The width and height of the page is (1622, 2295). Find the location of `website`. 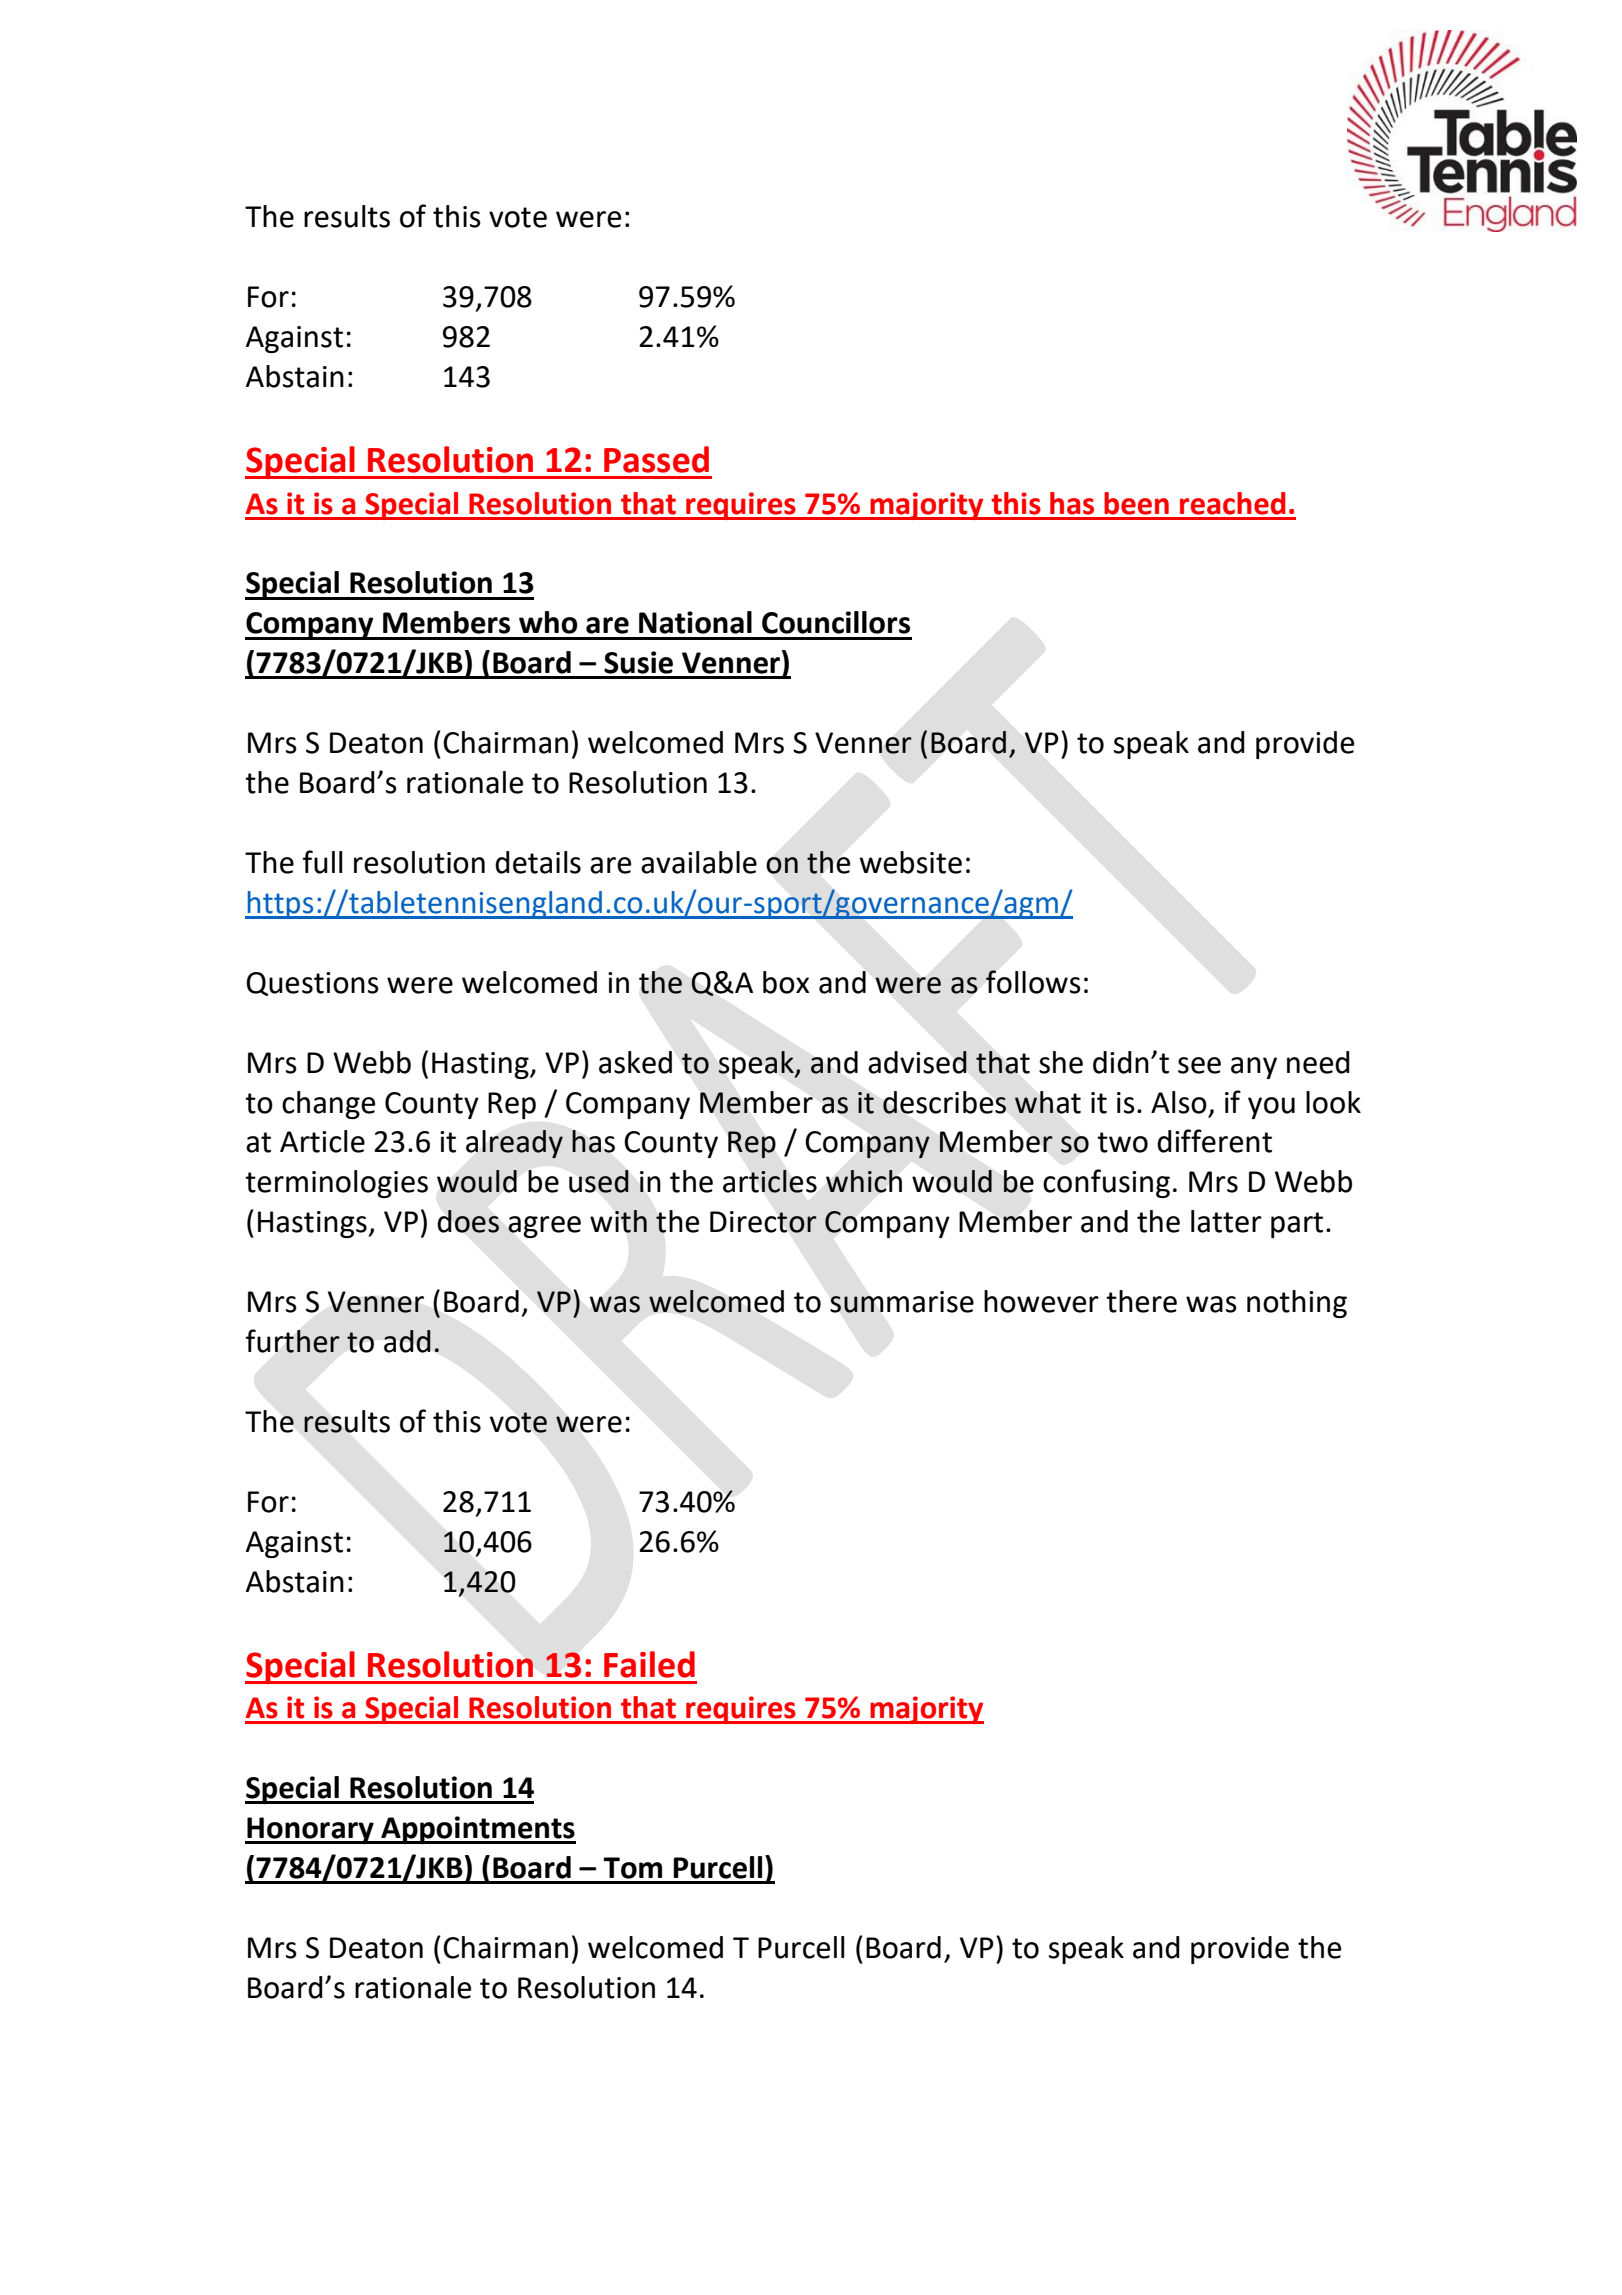

website is located at coordinates (910, 862).
